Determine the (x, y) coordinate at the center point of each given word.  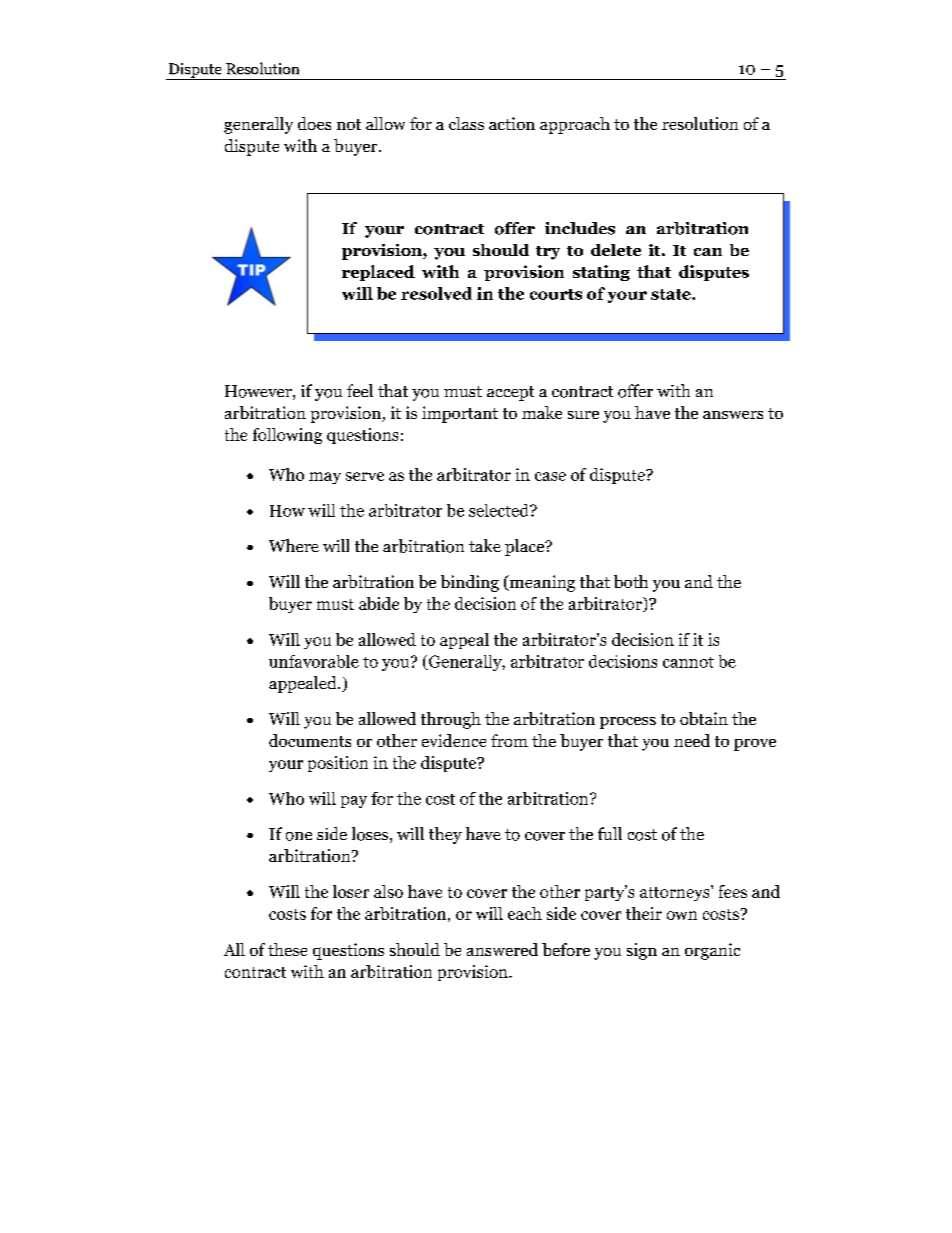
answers (733, 415)
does (314, 123)
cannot (688, 662)
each (525, 913)
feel (360, 390)
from (509, 740)
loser (351, 891)
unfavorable (314, 661)
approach (575, 125)
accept (510, 393)
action (512, 123)
